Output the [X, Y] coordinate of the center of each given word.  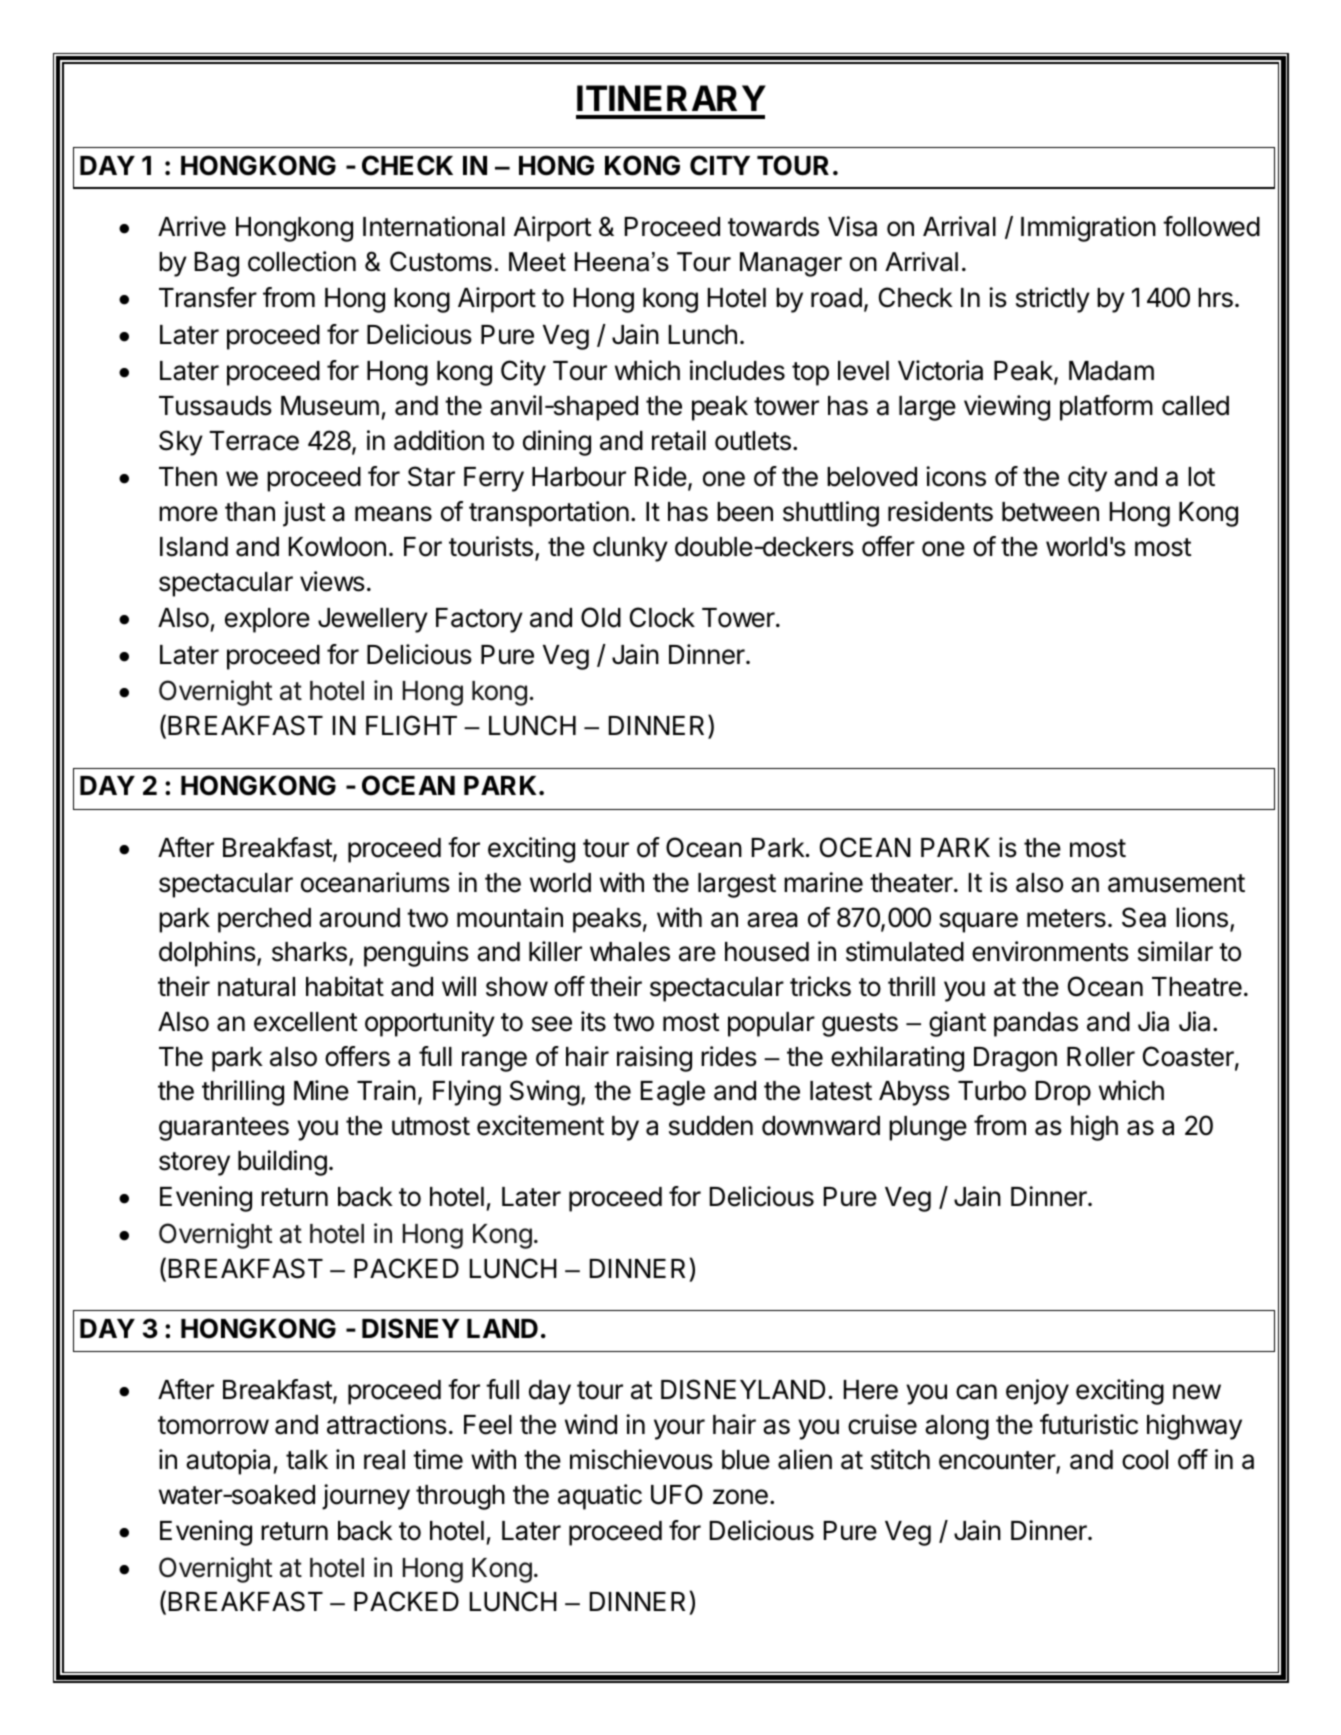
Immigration [1088, 229]
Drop [1063, 1093]
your [679, 1429]
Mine [321, 1090]
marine [823, 882]
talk [307, 1460]
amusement [1176, 883]
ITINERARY [671, 98]
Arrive [192, 226]
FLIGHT [411, 725]
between [1050, 512]
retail [679, 440]
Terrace [254, 441]
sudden [711, 1126]
